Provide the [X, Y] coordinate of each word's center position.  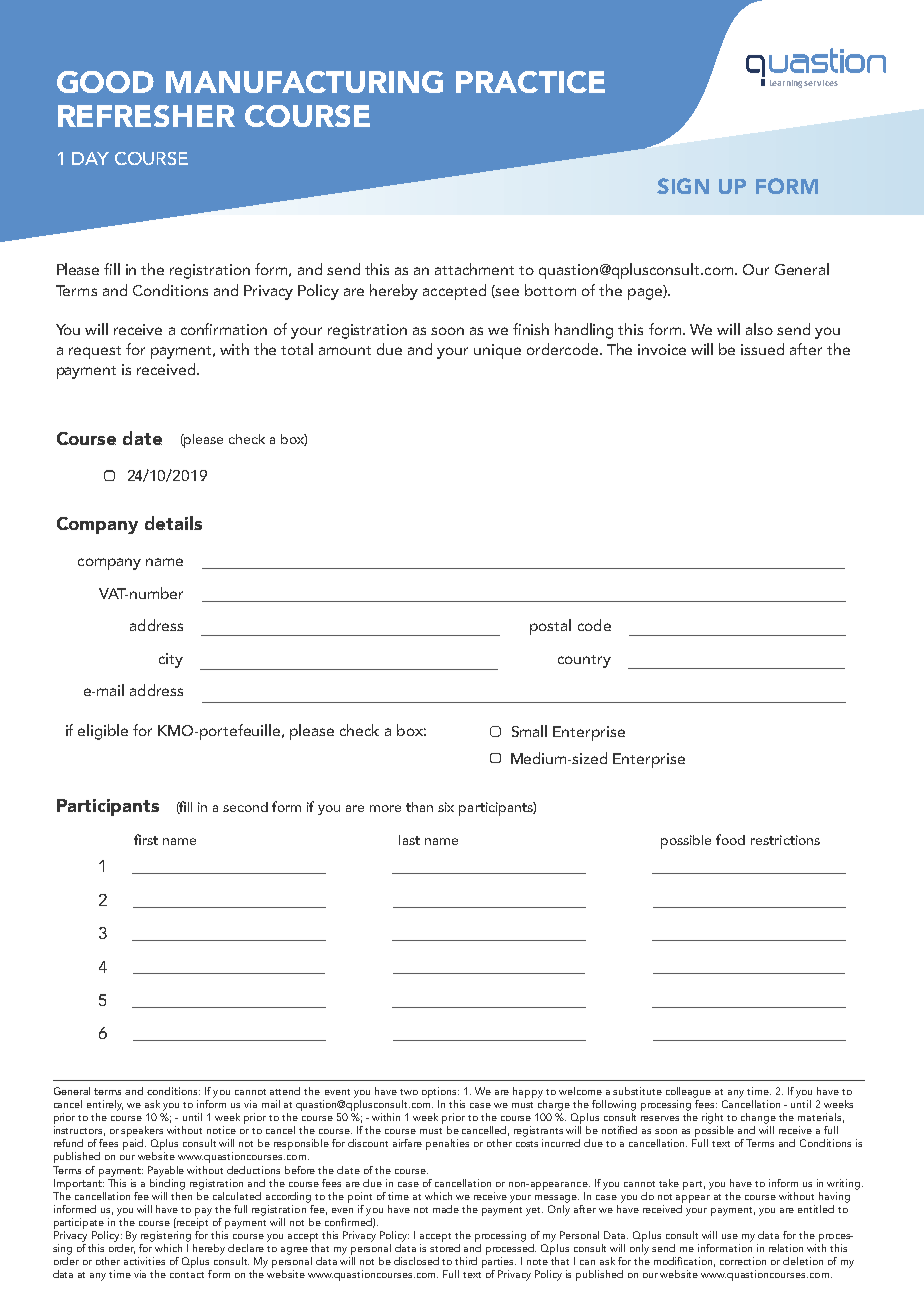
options [440, 1094]
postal [550, 627]
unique [497, 351]
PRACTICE [530, 82]
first [146, 839]
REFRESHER [146, 116]
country [584, 661]
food [730, 839]
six [446, 807]
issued [762, 349]
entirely [105, 1105]
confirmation [224, 329]
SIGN [683, 186]
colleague [688, 1092]
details [173, 523]
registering [166, 1236]
